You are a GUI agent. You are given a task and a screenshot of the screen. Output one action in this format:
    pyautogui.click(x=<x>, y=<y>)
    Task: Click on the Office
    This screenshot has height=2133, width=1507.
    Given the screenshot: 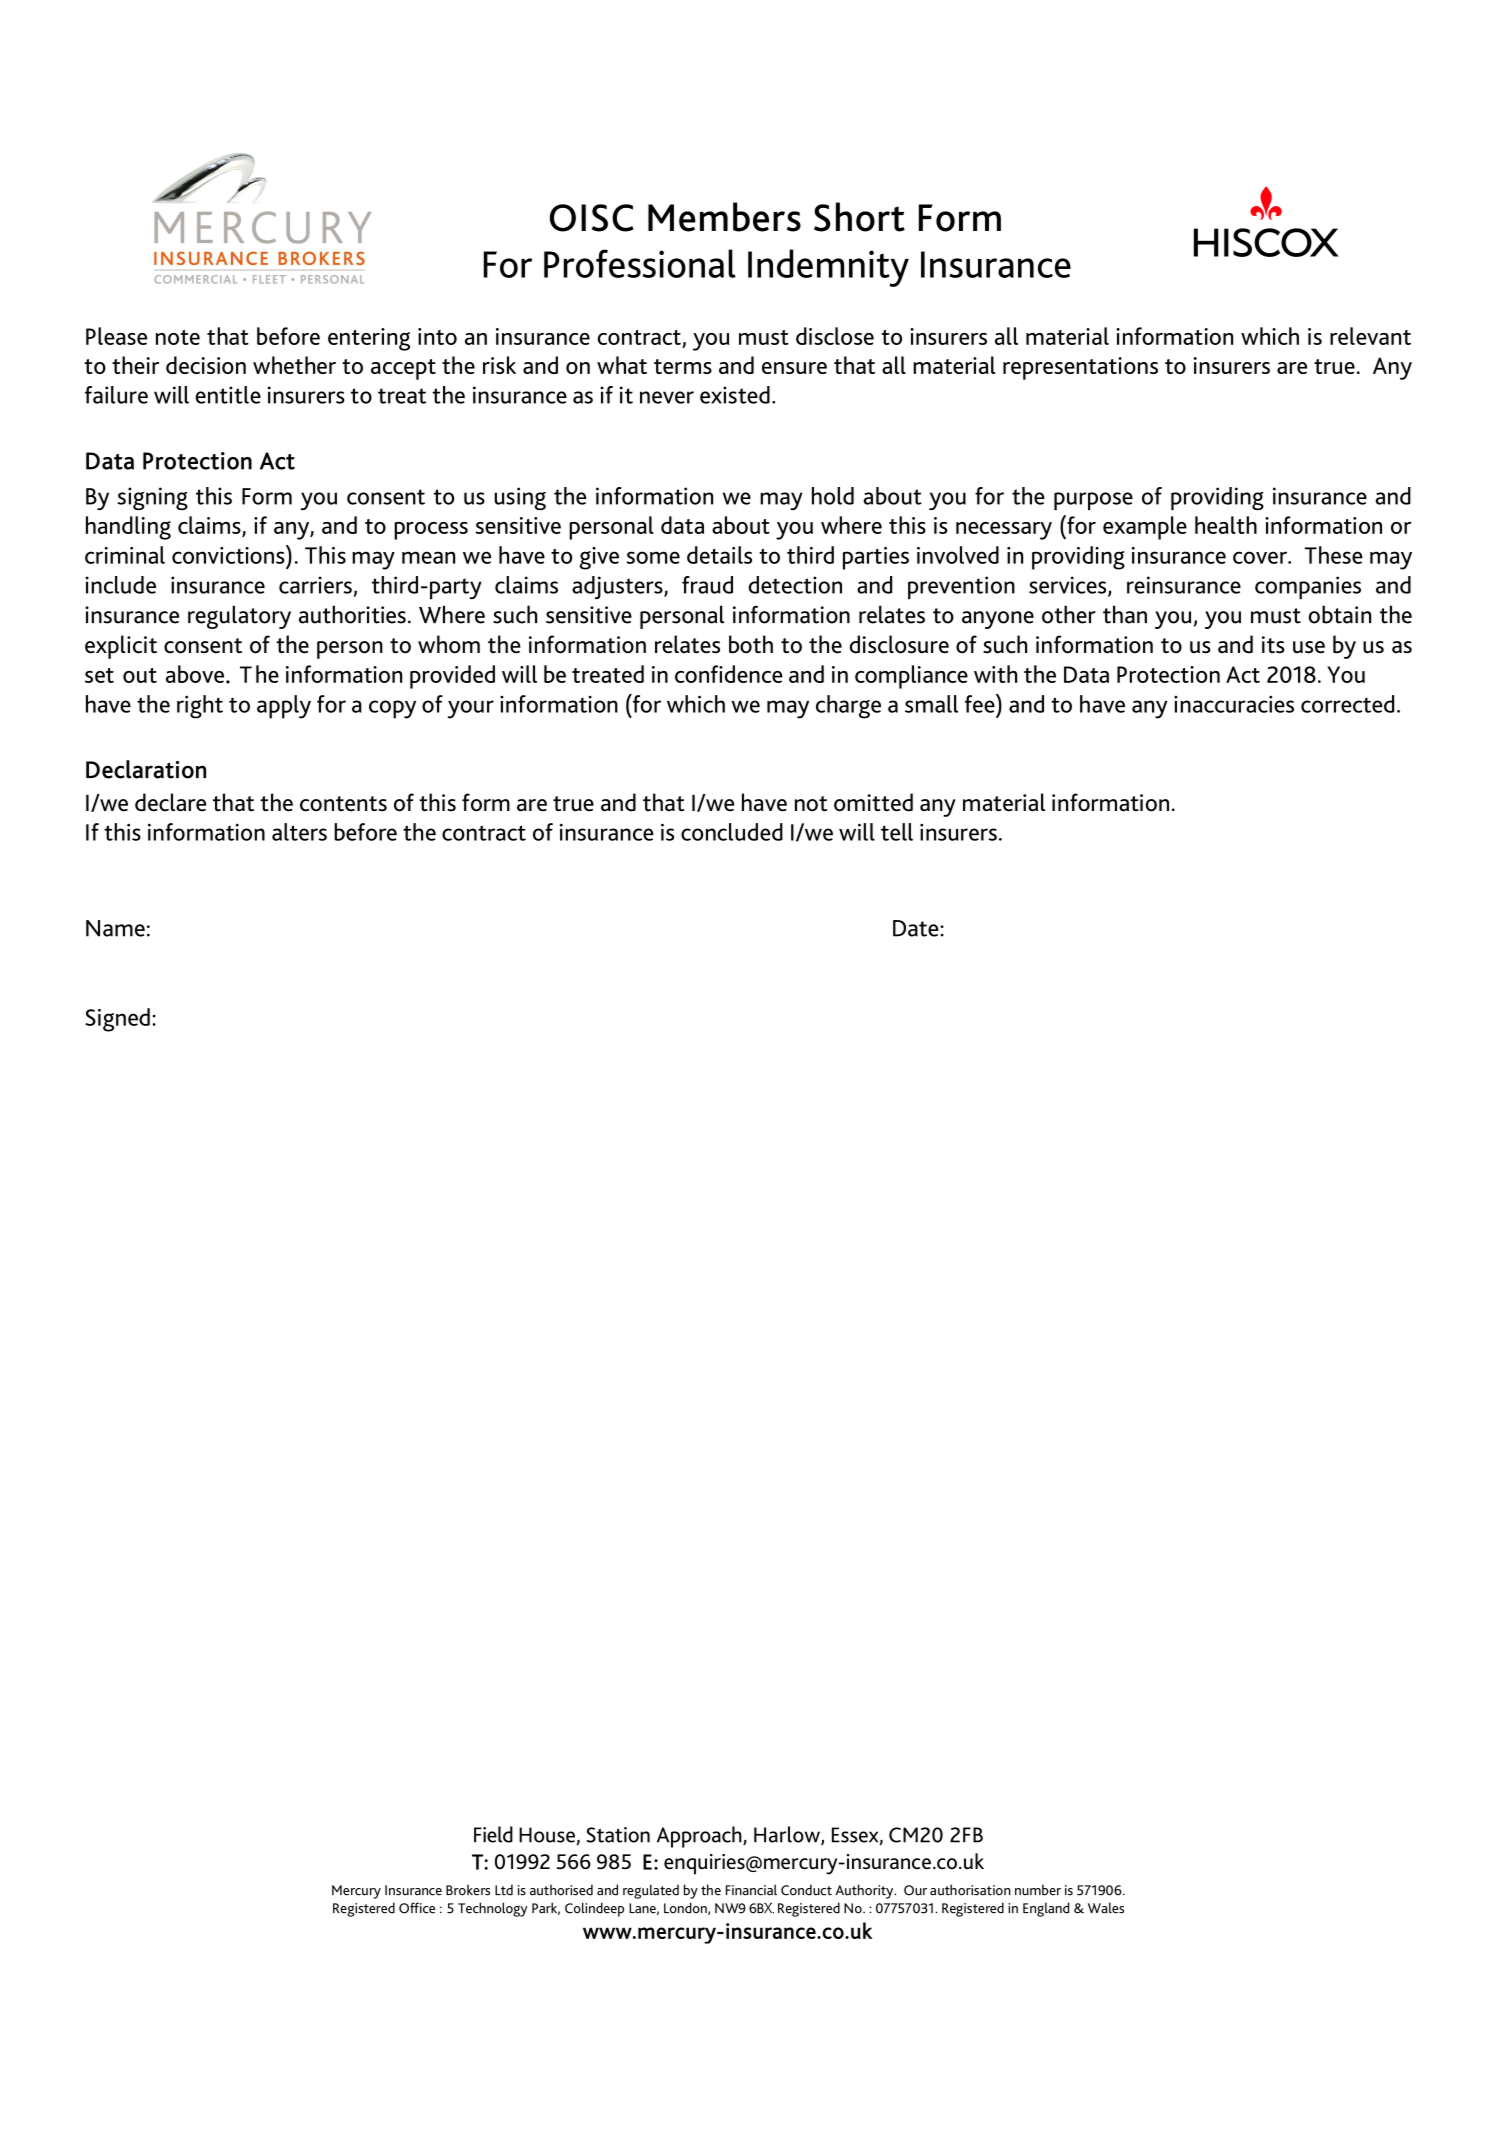 What is the action you would take?
    pyautogui.click(x=417, y=1908)
